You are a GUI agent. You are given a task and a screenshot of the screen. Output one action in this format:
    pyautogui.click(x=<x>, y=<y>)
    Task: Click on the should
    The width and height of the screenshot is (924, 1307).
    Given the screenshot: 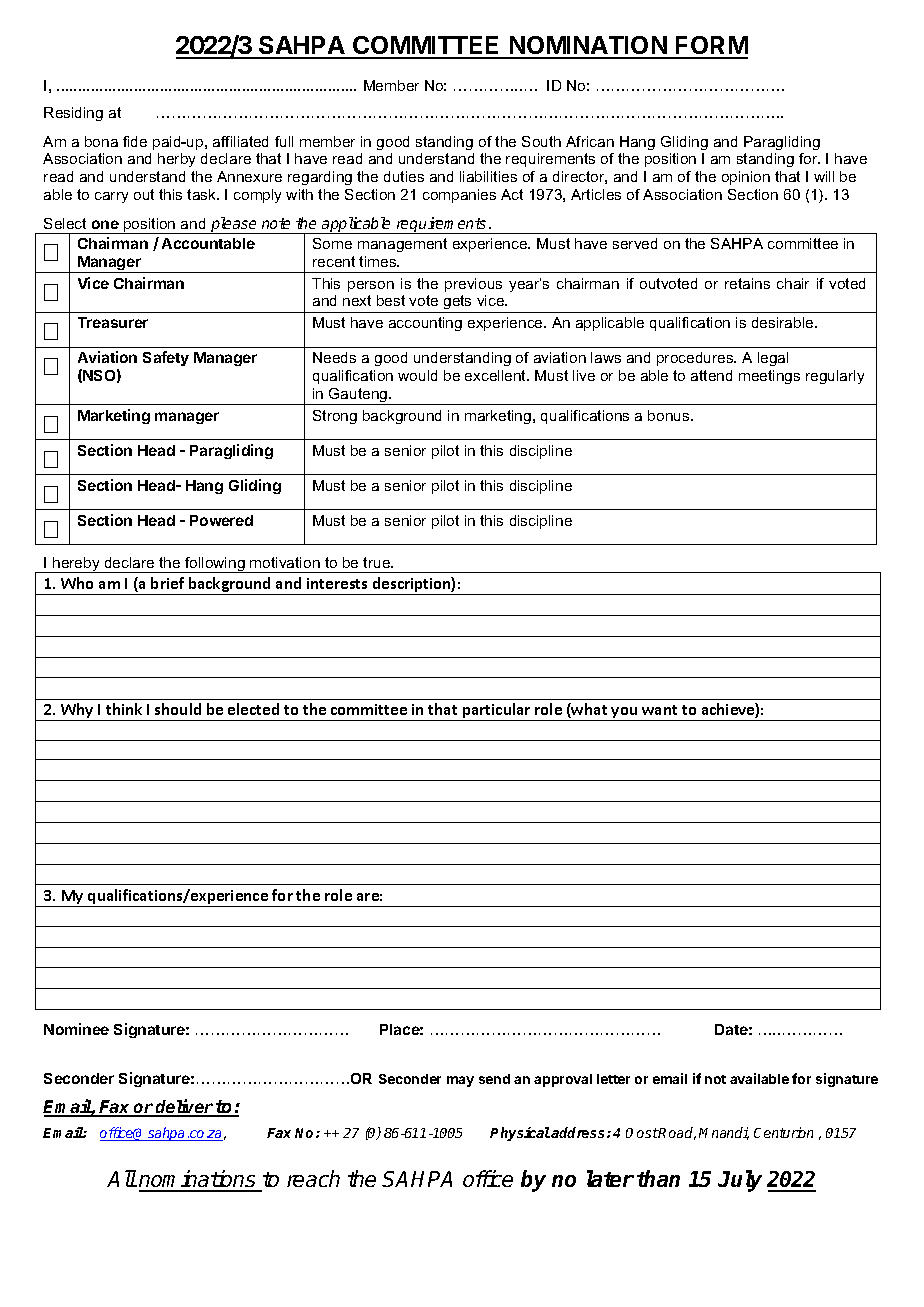 What is the action you would take?
    pyautogui.click(x=178, y=709)
